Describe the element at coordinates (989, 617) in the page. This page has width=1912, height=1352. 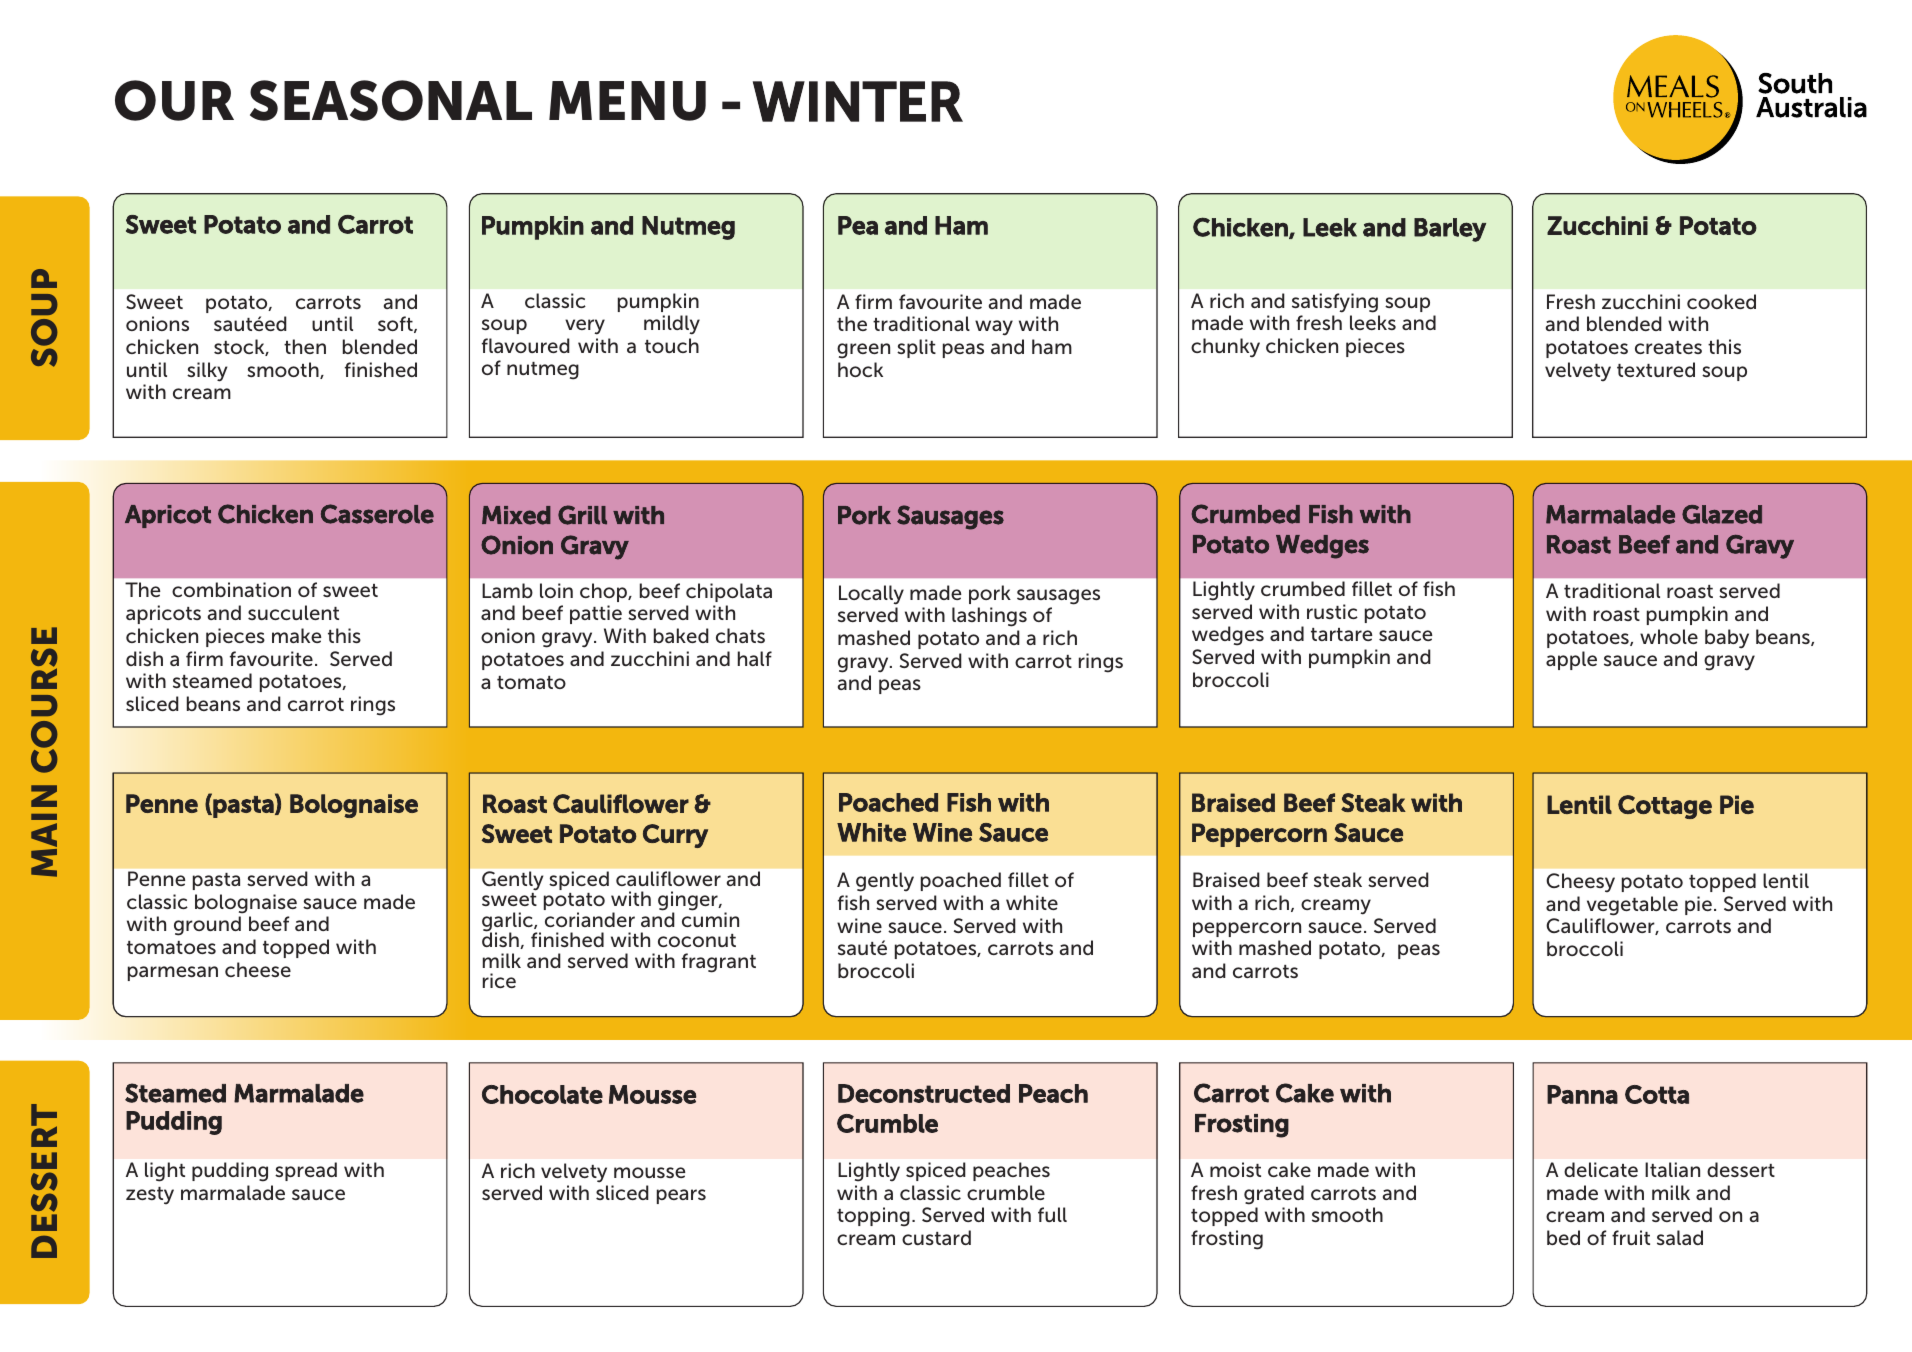
I see `lashings` at that location.
